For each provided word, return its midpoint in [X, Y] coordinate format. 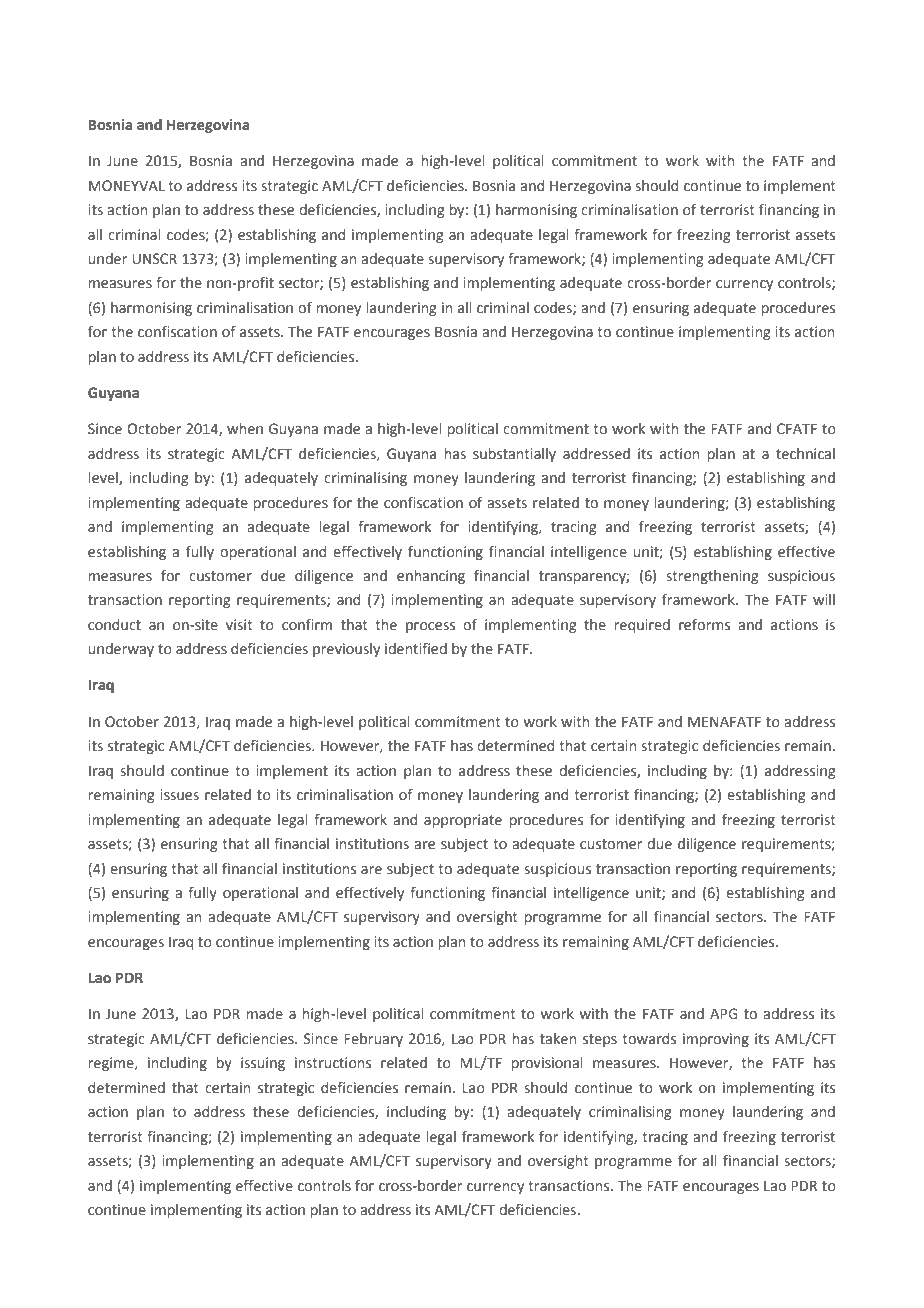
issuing [263, 1064]
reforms [704, 624]
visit [239, 624]
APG [723, 1014]
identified [416, 648]
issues [179, 795]
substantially [514, 455]
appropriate [463, 821]
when [245, 429]
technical [805, 454]
